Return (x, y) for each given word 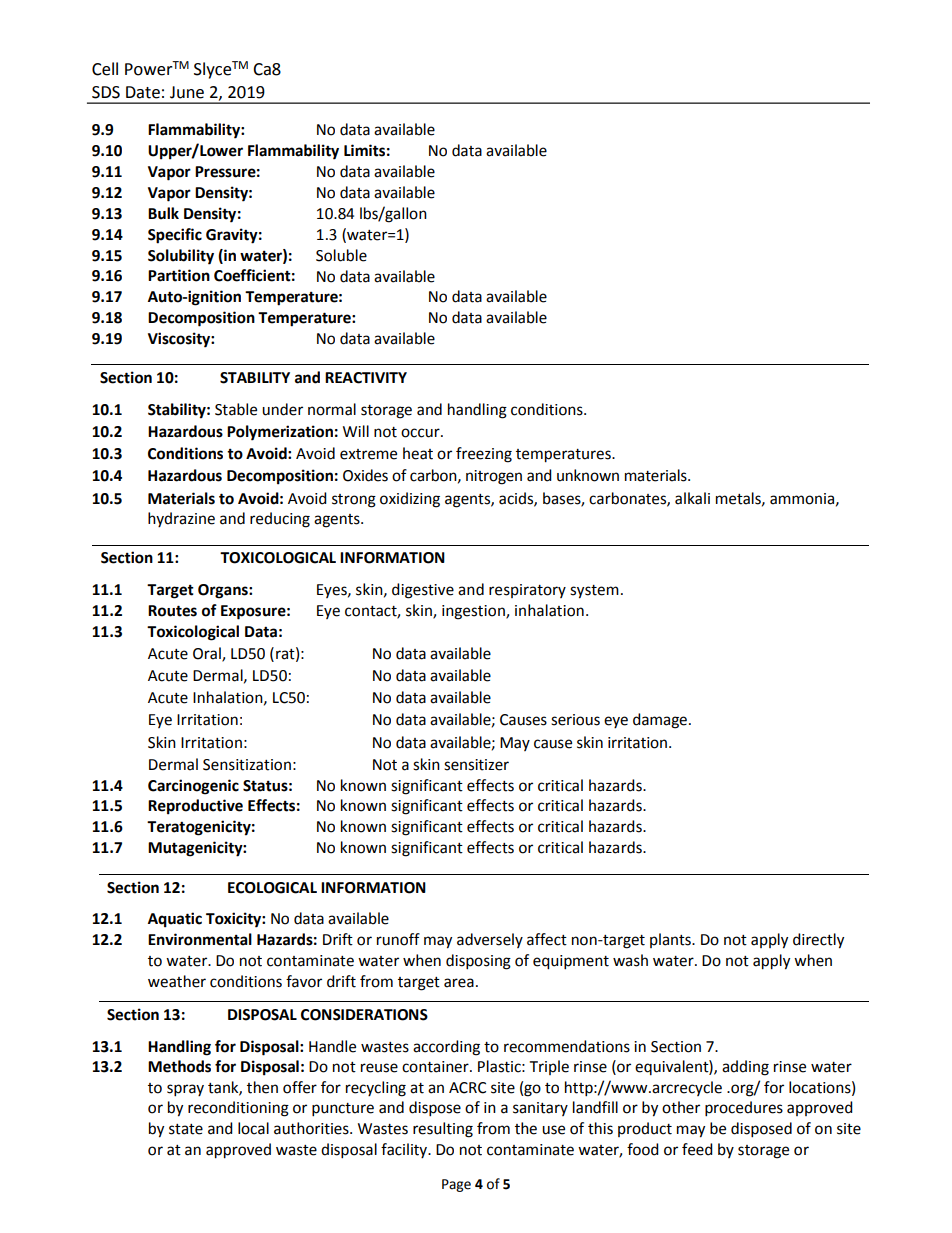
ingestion (474, 612)
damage (660, 721)
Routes (172, 611)
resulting (443, 1130)
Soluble (341, 255)
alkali (692, 498)
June (187, 92)
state (186, 1129)
